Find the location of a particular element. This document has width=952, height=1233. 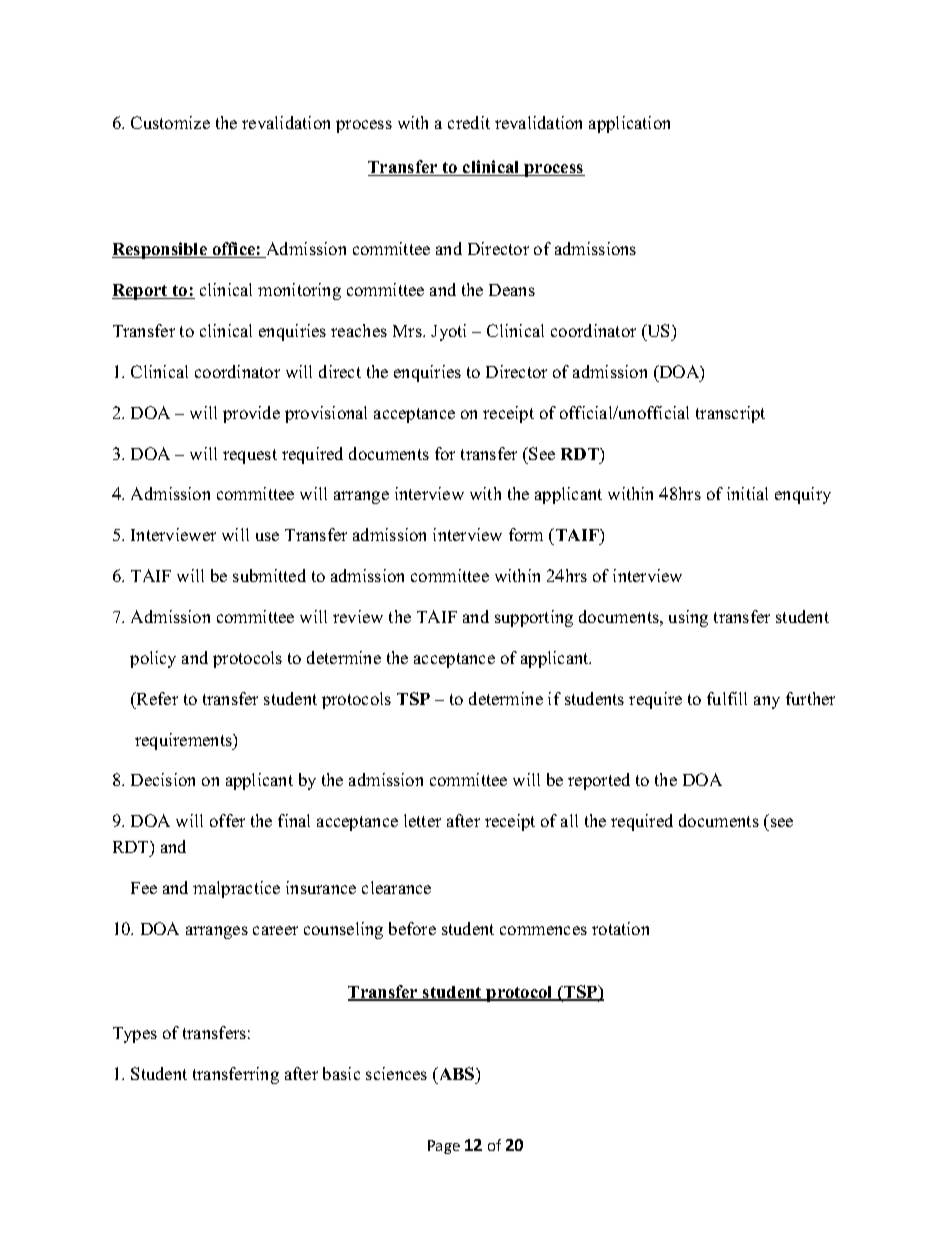

Types is located at coordinates (135, 1035).
